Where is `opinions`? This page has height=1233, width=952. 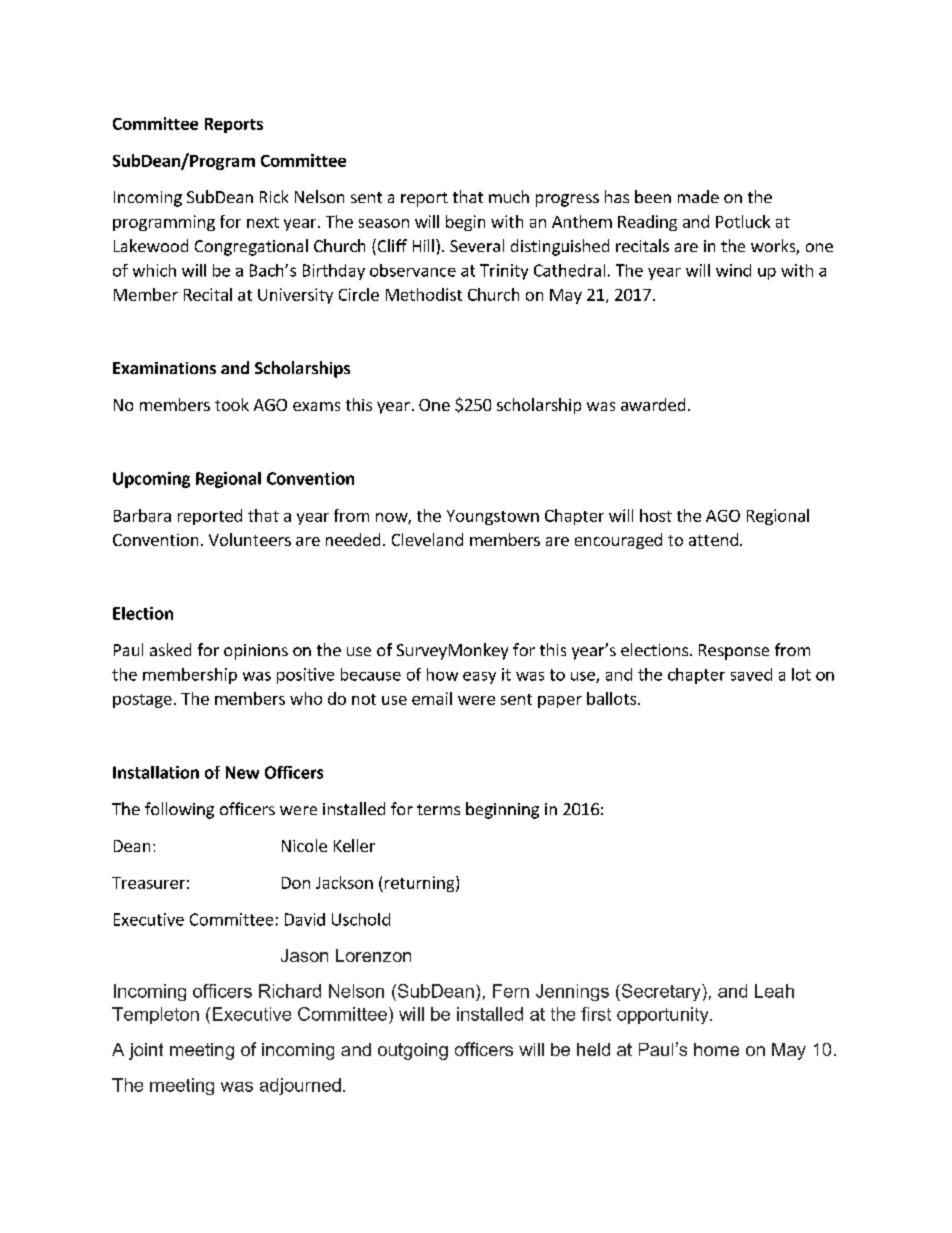 opinions is located at coordinates (256, 652).
